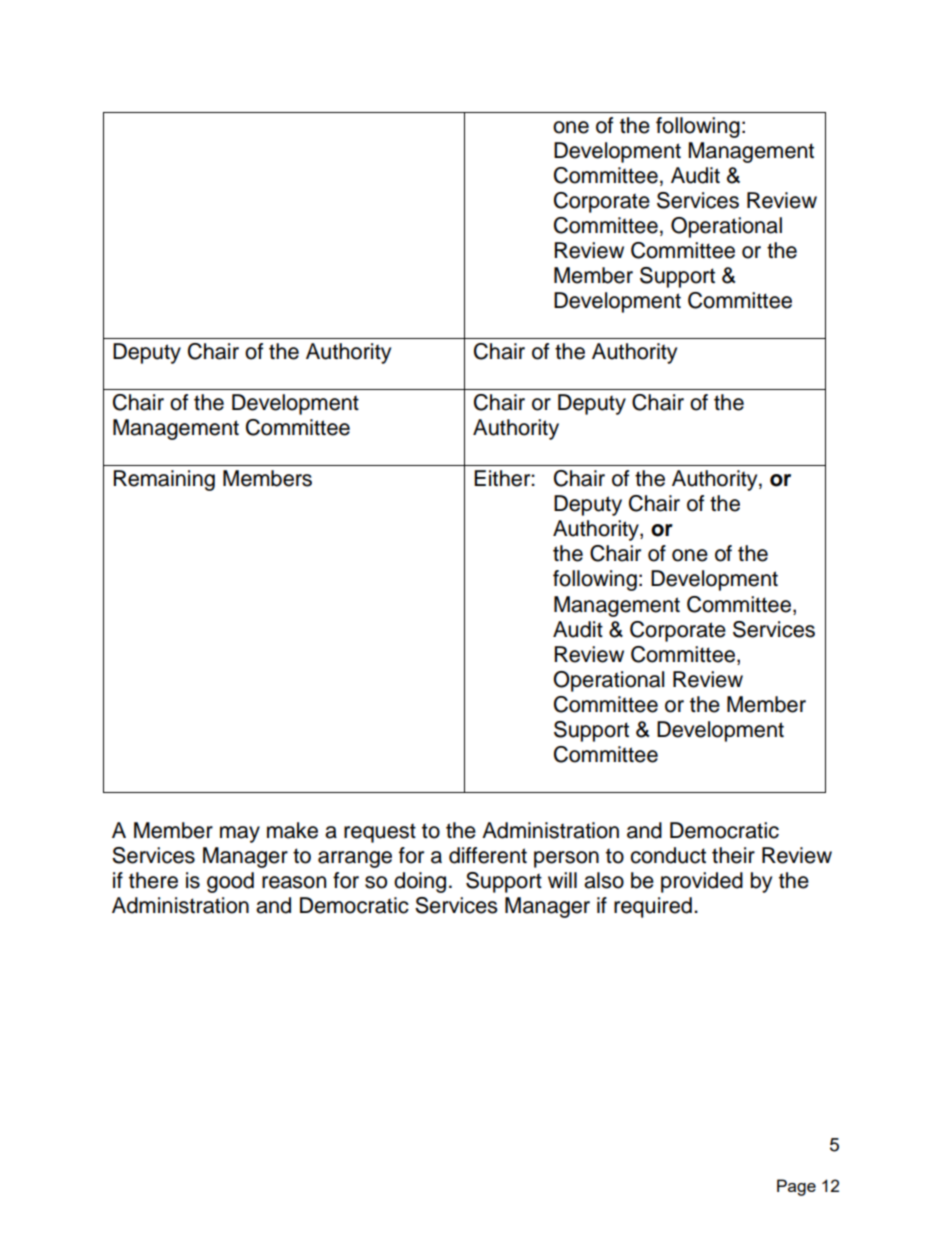 The width and height of the page is (952, 1233). Describe the element at coordinates (240, 834) in the page. I see `may` at that location.
